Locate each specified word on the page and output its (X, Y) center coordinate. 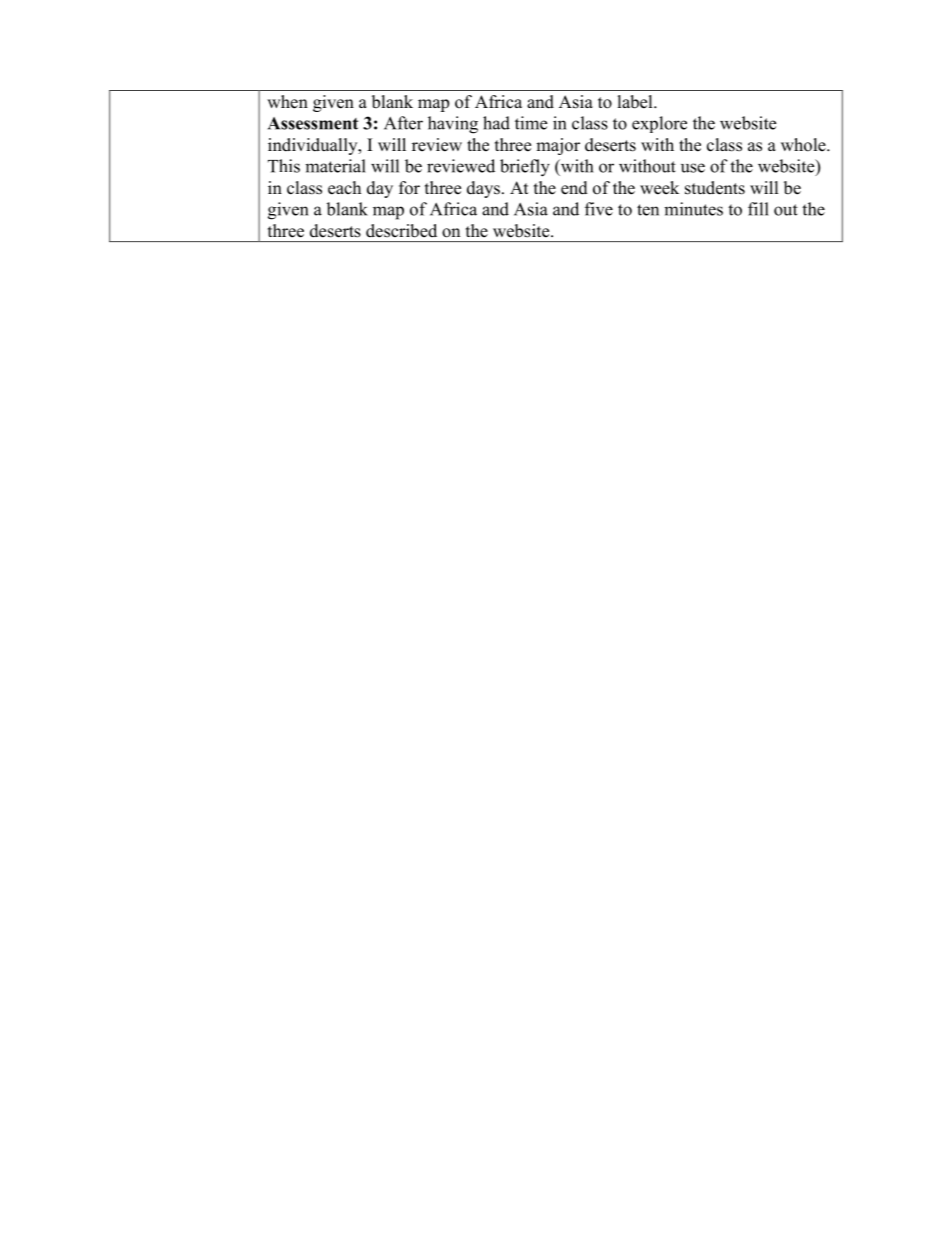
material (335, 166)
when (287, 102)
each (344, 188)
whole (804, 145)
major (558, 146)
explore (659, 124)
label (636, 102)
